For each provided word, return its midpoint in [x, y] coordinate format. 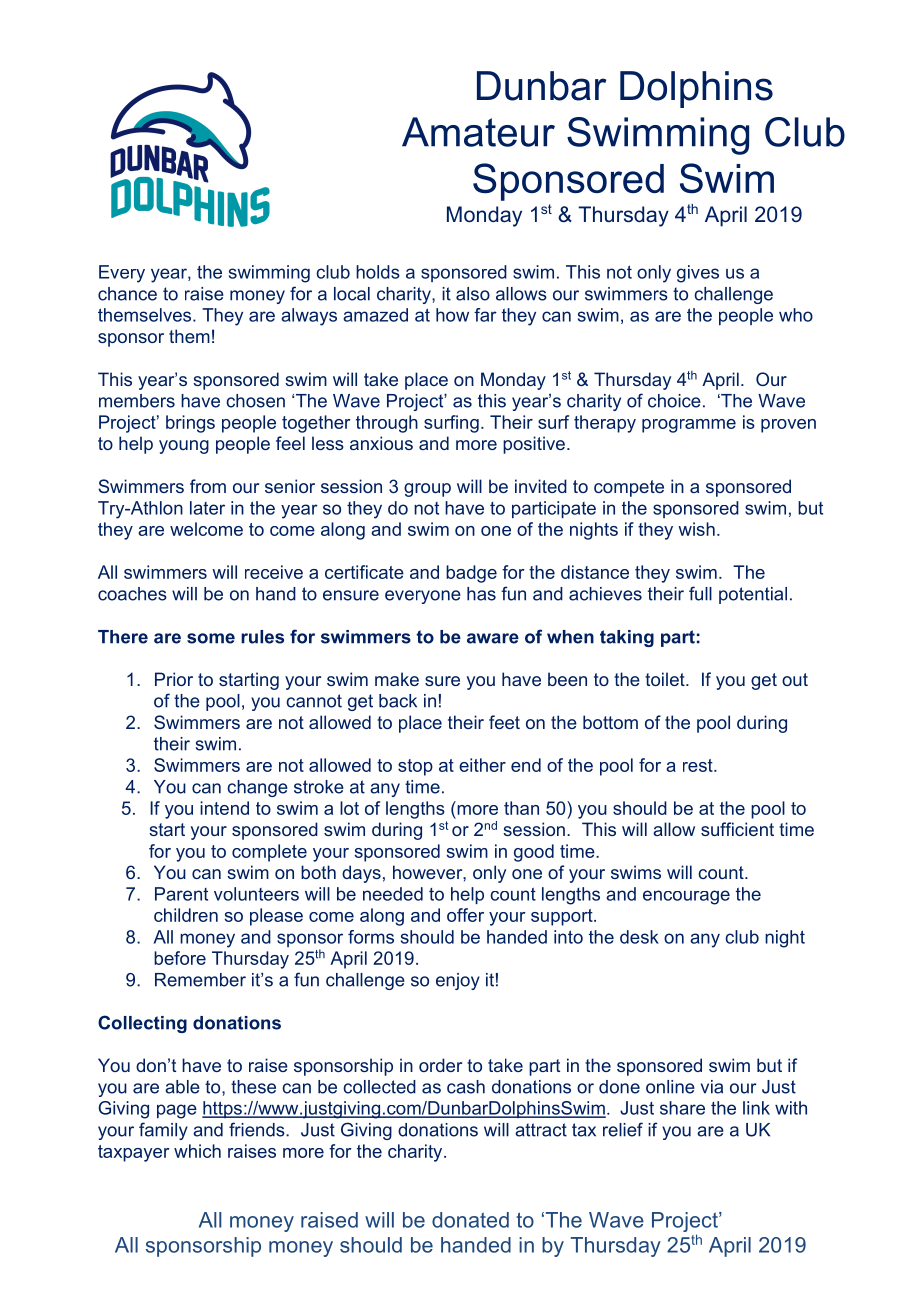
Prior [174, 679]
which [197, 1151]
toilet [666, 679]
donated [470, 1220]
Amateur [478, 132]
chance [127, 294]
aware [493, 638]
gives [698, 274]
